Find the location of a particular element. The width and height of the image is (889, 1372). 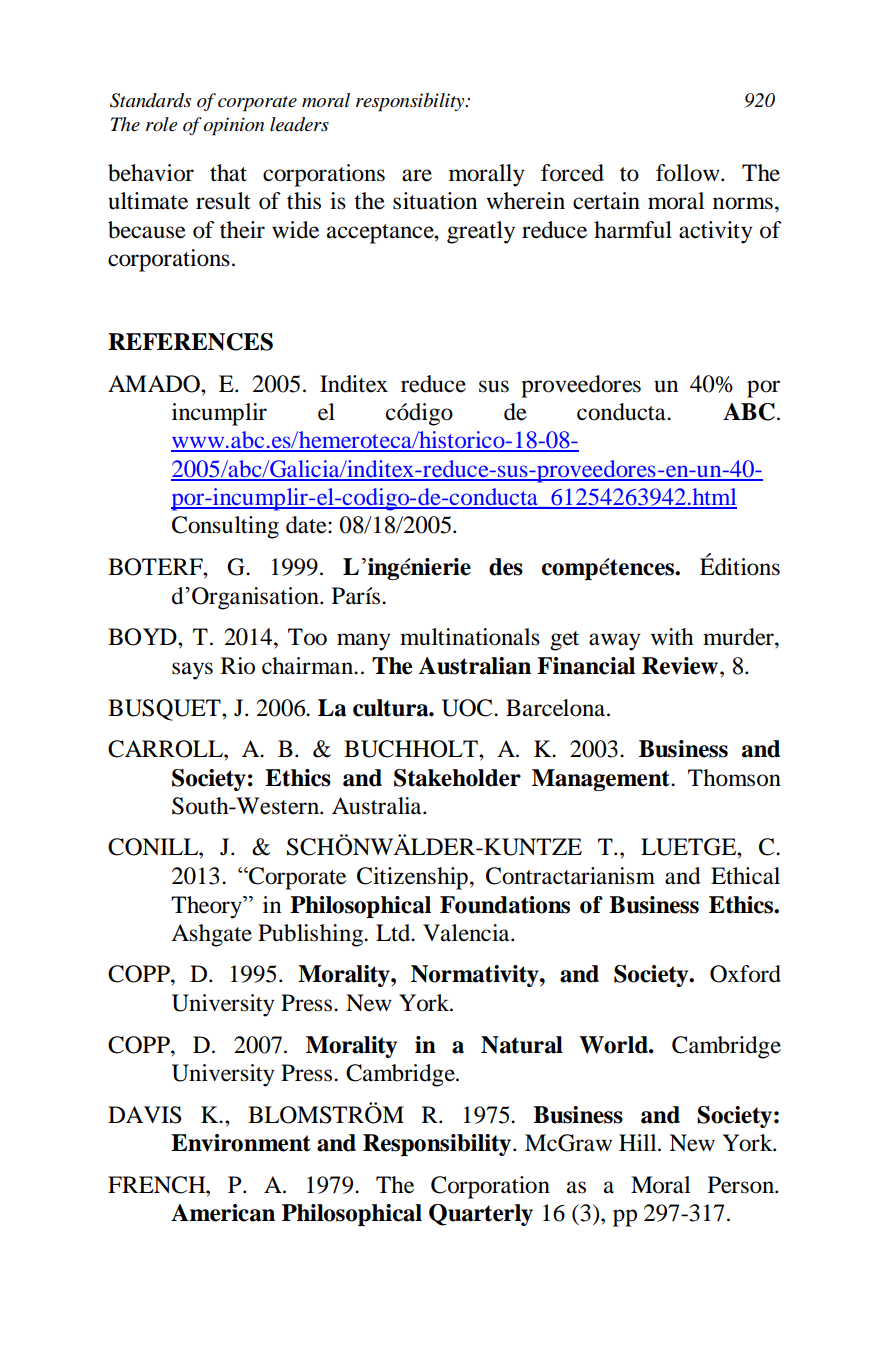

follow is located at coordinates (689, 173).
